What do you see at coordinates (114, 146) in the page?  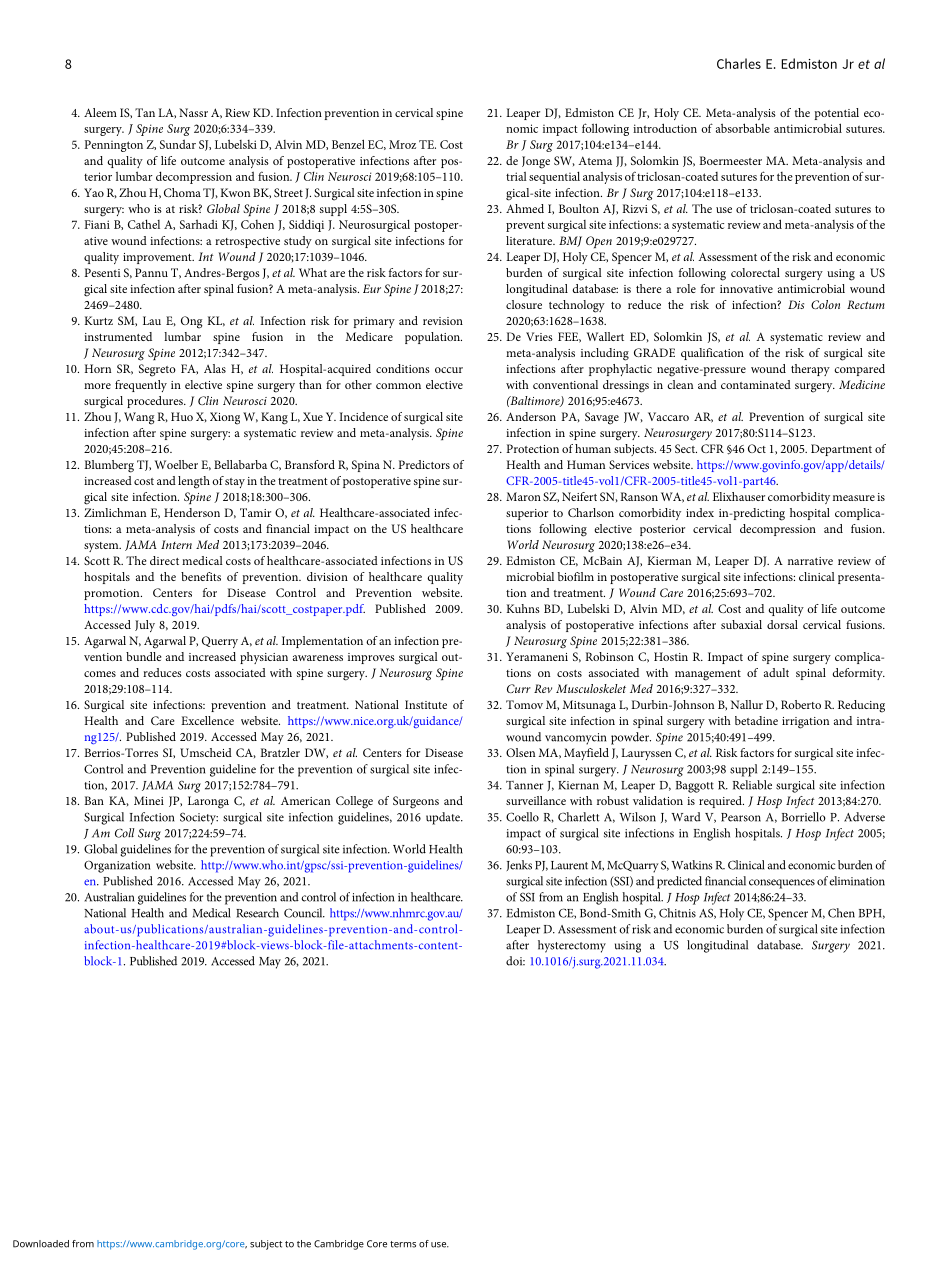 I see `Pennington` at bounding box center [114, 146].
